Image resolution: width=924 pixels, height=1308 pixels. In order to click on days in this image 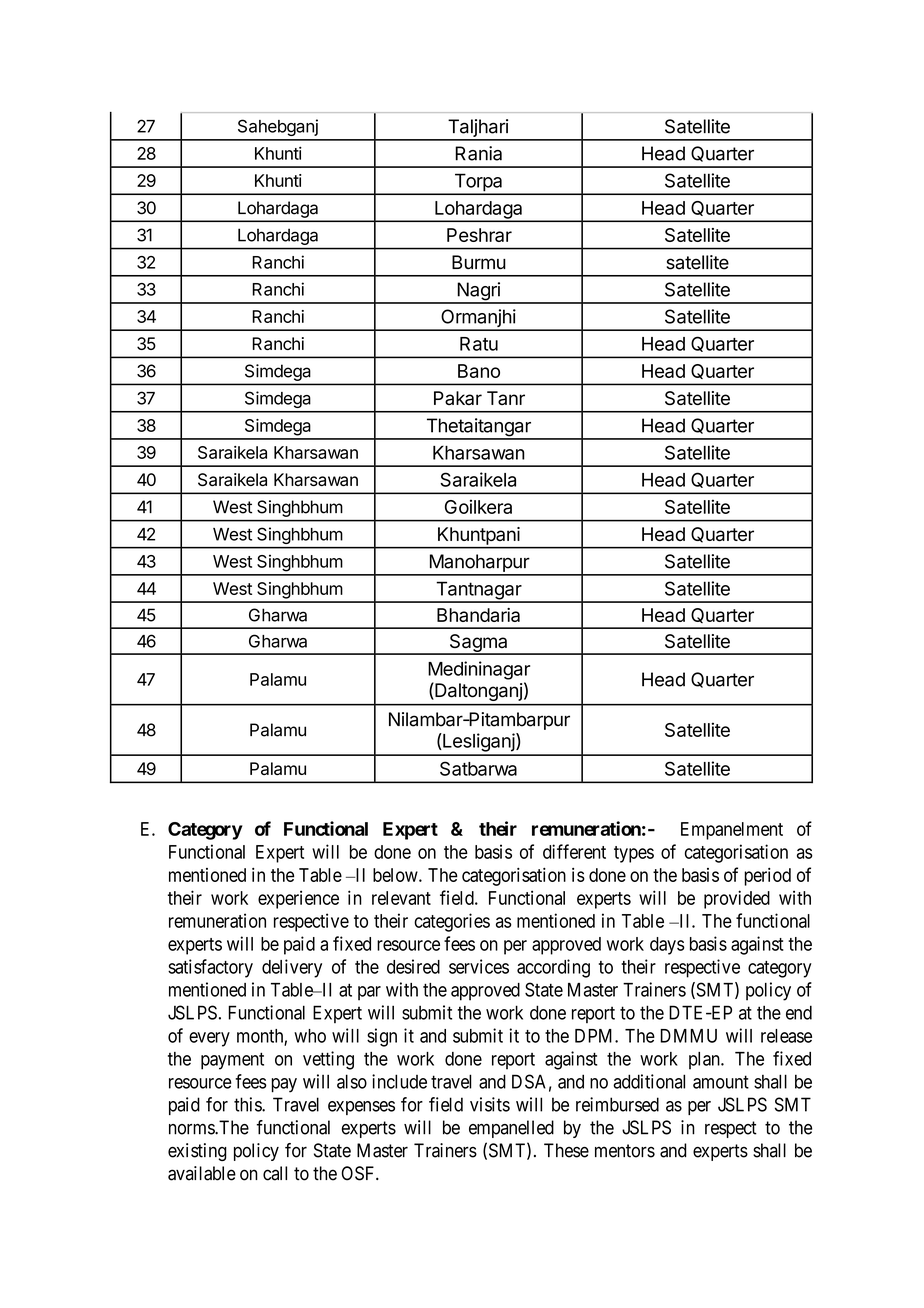, I will do `click(667, 946)`.
